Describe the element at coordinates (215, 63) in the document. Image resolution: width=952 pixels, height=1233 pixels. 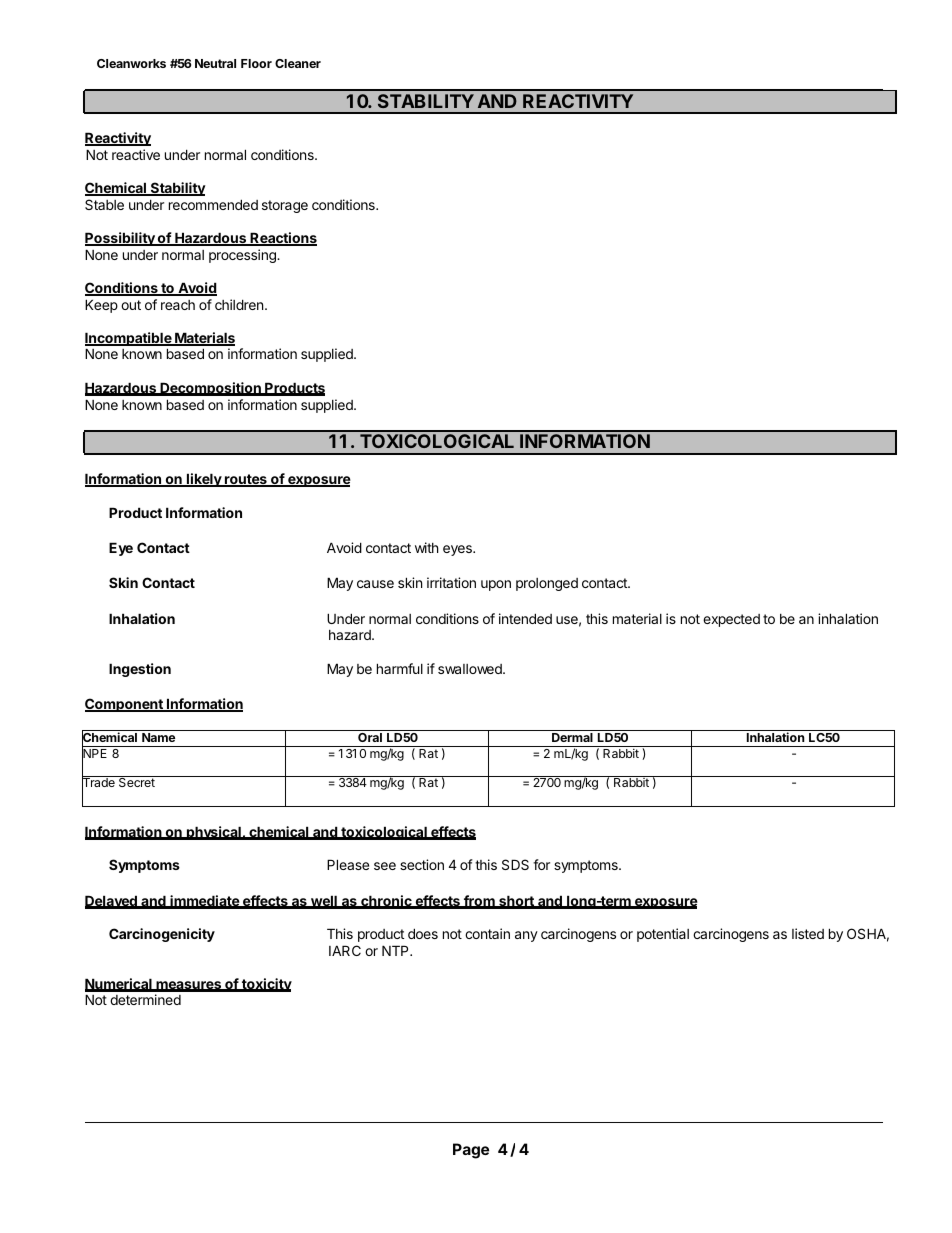
I see `Neutral` at that location.
